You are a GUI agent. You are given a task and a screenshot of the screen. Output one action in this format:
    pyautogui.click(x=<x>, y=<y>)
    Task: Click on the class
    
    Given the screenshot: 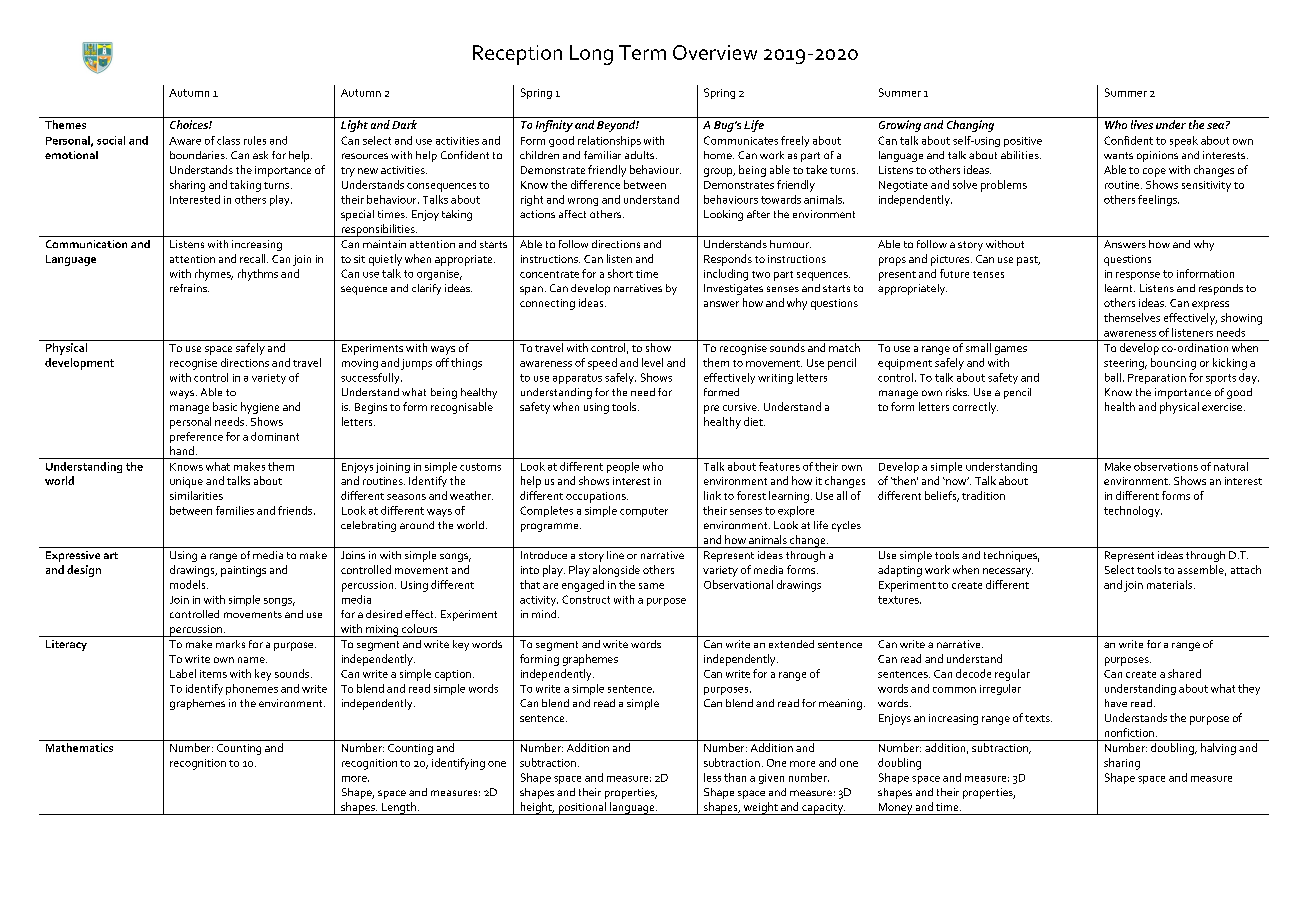 What is the action you would take?
    pyautogui.click(x=228, y=140)
